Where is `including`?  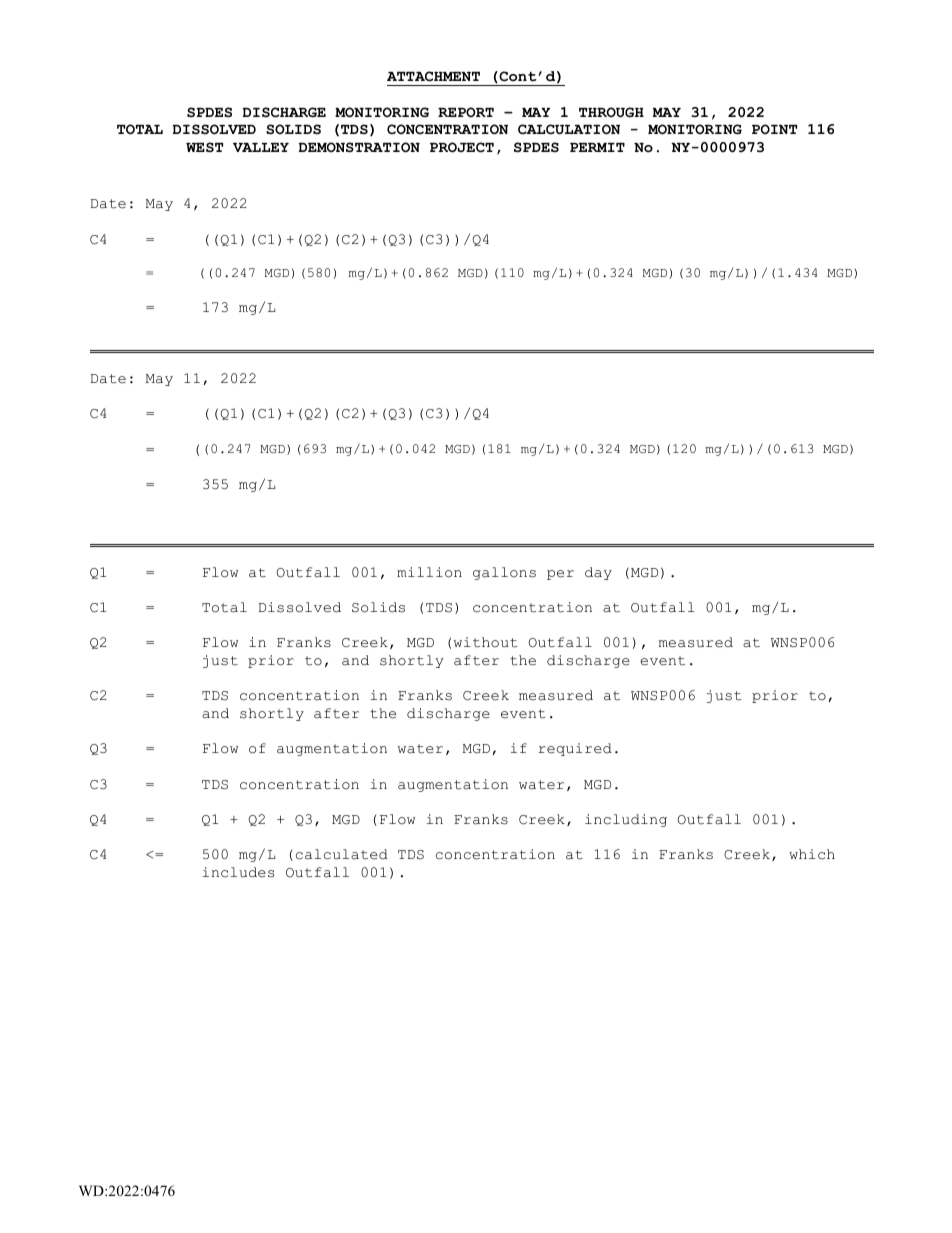 including is located at coordinates (626, 820).
